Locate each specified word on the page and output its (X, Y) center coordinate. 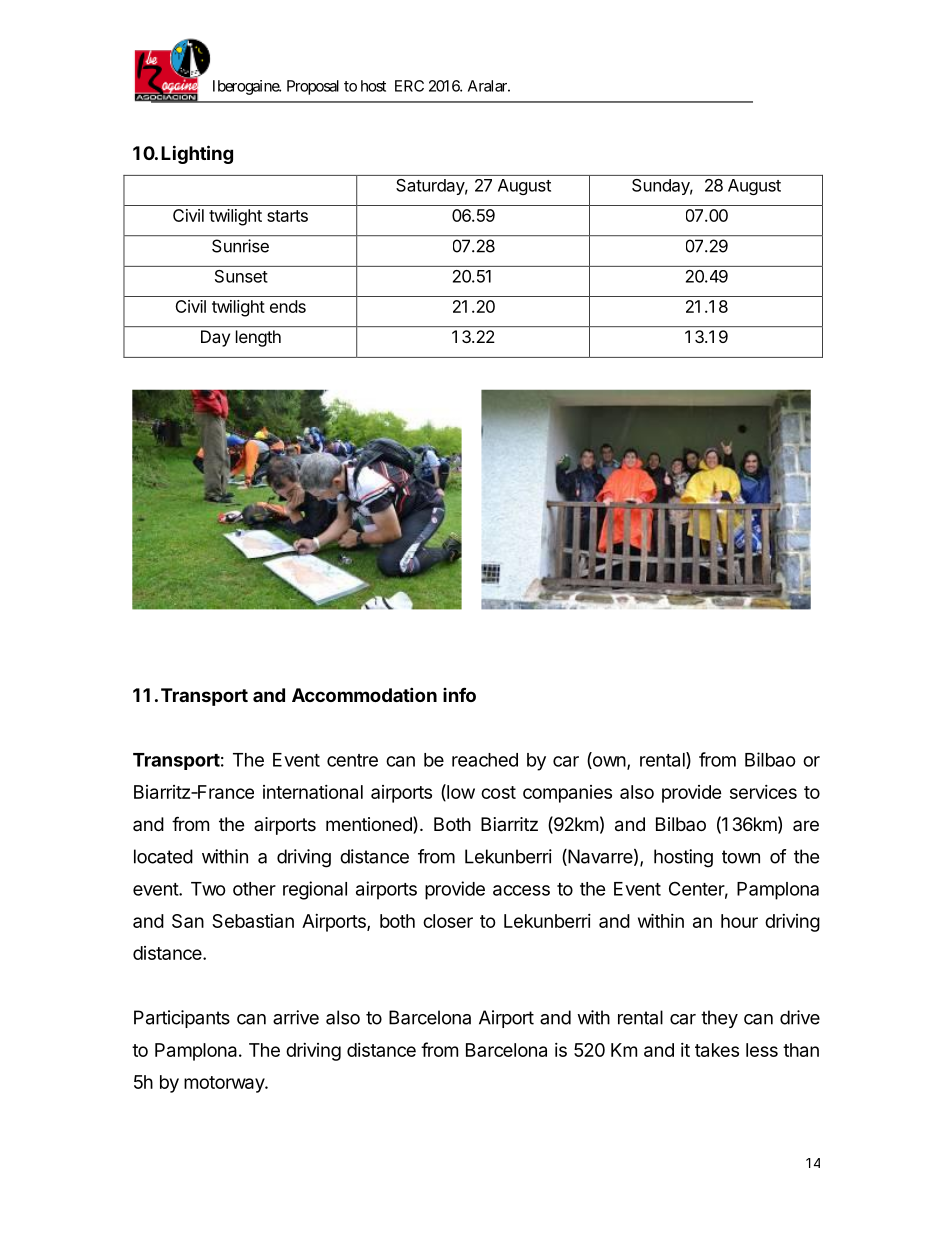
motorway (225, 1084)
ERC (409, 86)
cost (498, 792)
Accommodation (364, 694)
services (763, 792)
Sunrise (240, 246)
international (313, 792)
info (459, 694)
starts (287, 216)
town (741, 857)
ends (288, 306)
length (258, 338)
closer (448, 921)
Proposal (313, 87)
